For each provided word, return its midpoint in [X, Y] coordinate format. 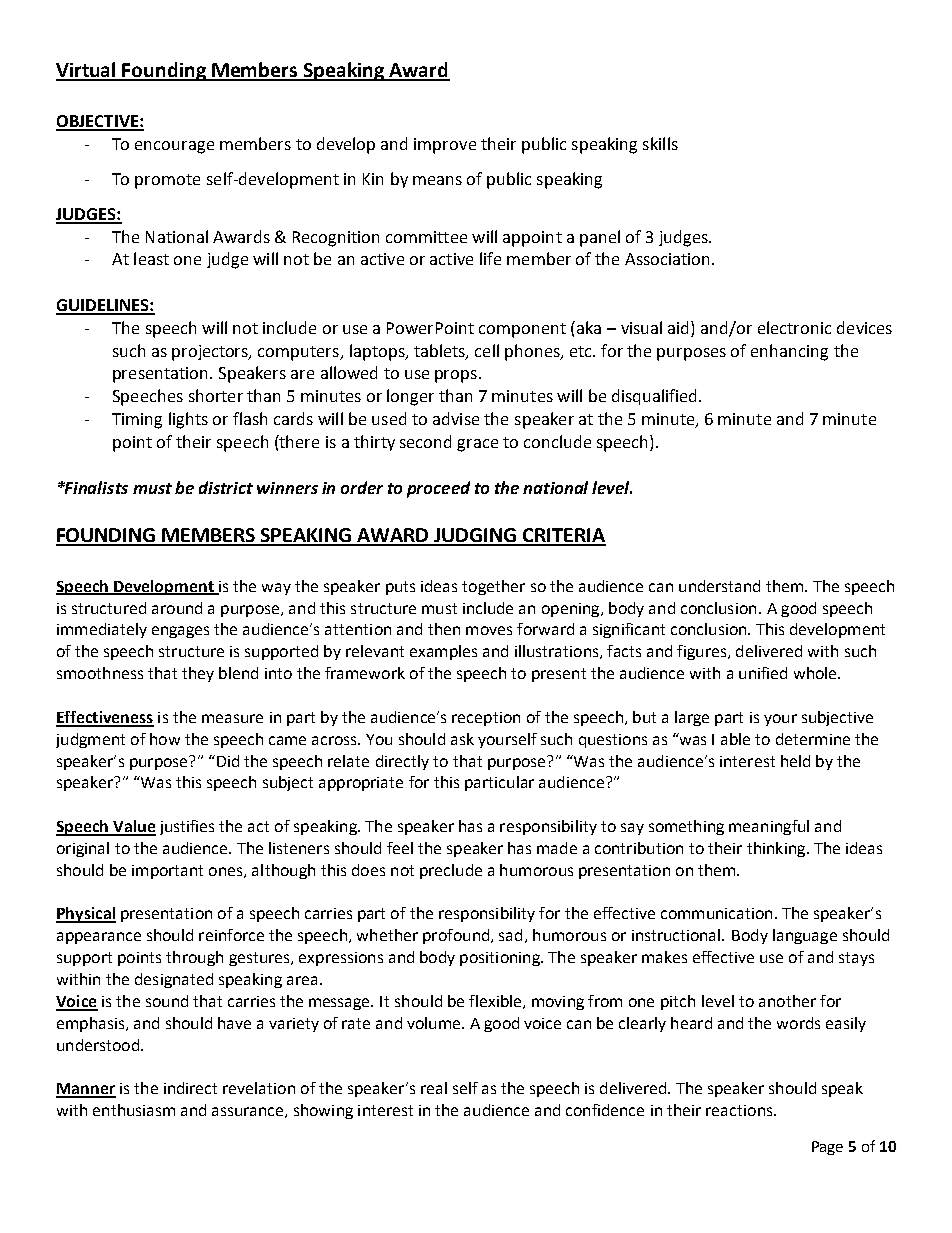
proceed [438, 489]
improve [445, 146]
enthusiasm [134, 1110]
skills [660, 143]
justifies [187, 827]
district [226, 487]
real [434, 1088]
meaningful [769, 827]
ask [462, 739]
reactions [740, 1110]
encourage [174, 147]
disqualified [656, 397]
